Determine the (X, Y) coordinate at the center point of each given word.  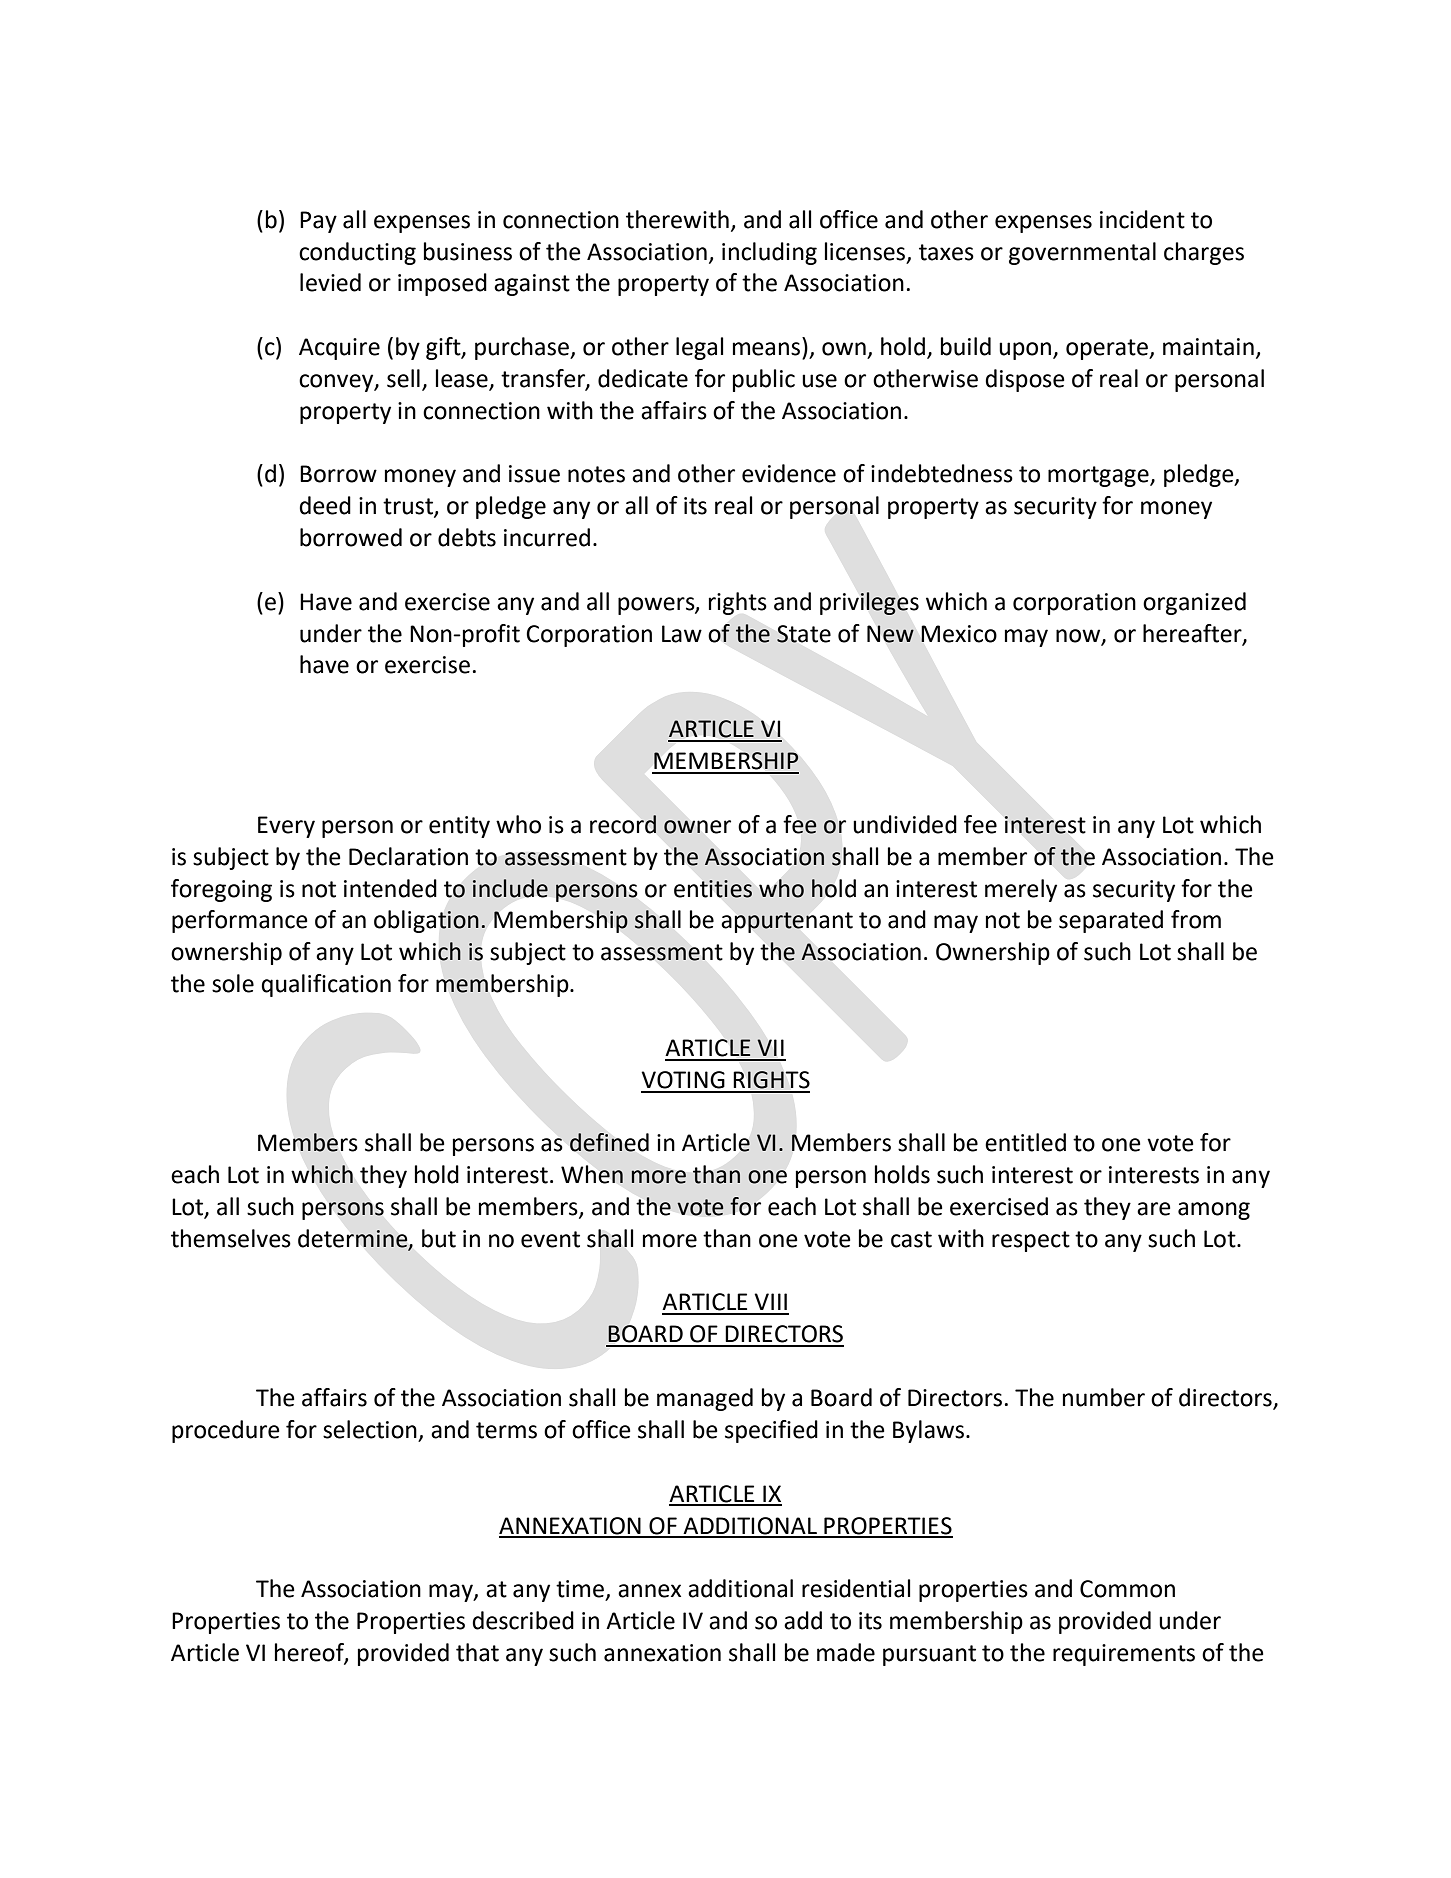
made (846, 1652)
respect (1031, 1241)
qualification (326, 985)
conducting (357, 253)
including (769, 253)
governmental (1082, 253)
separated (1111, 921)
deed (325, 505)
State (804, 634)
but (439, 1238)
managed (705, 1399)
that (477, 1652)
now (1079, 636)
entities (713, 889)
